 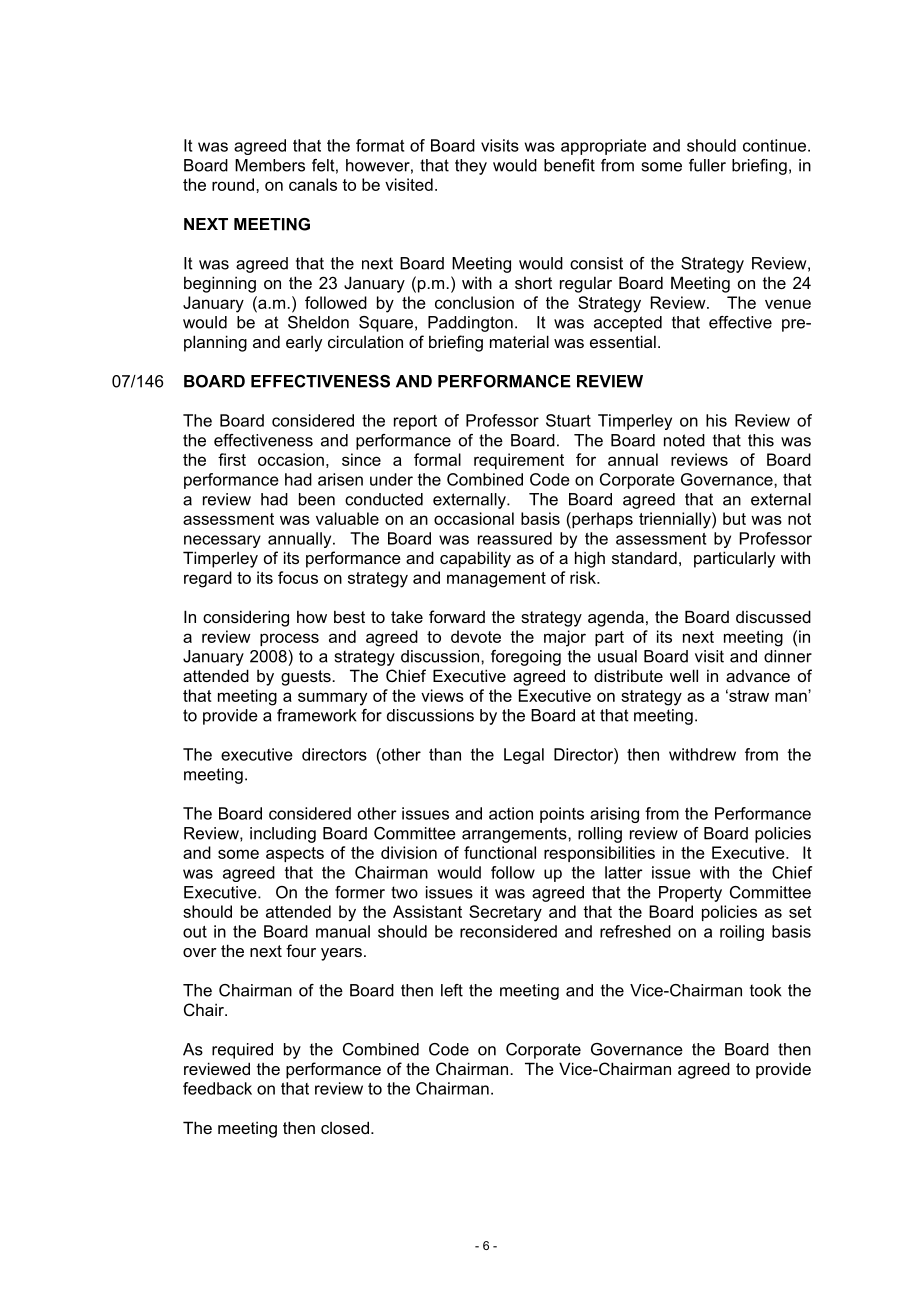 What do you see at coordinates (452, 990) in the page?
I see `left` at bounding box center [452, 990].
